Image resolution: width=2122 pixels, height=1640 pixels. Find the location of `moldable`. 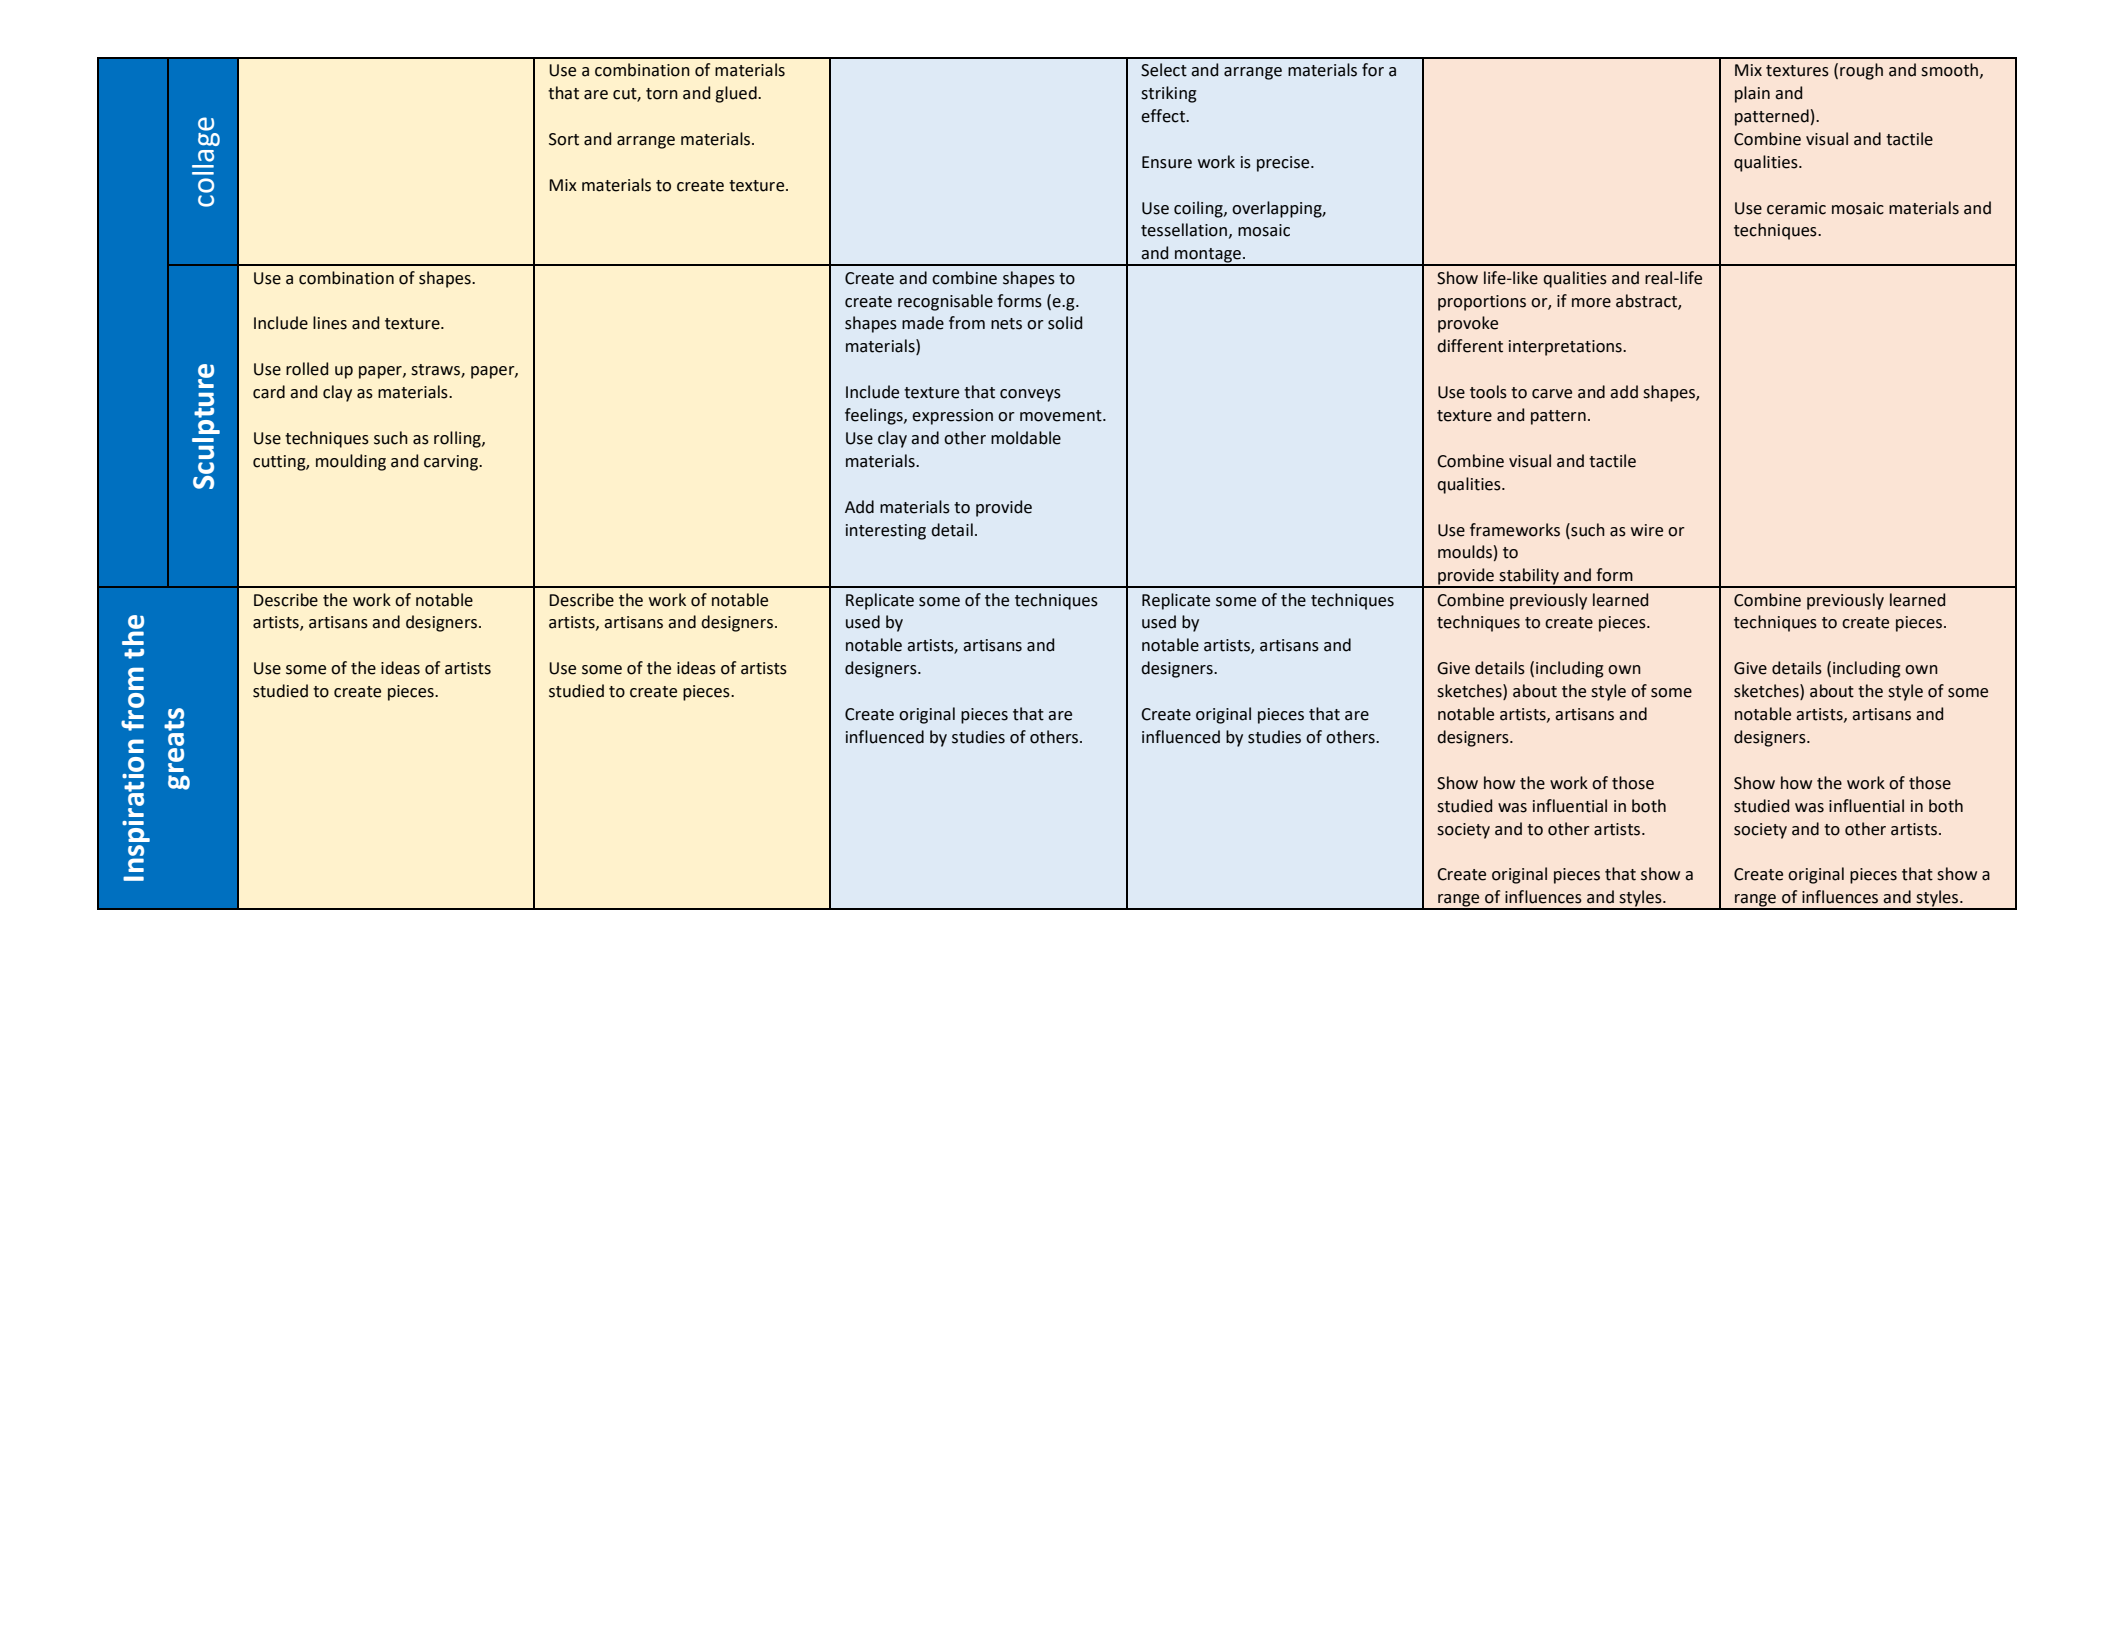

moldable is located at coordinates (1026, 438).
